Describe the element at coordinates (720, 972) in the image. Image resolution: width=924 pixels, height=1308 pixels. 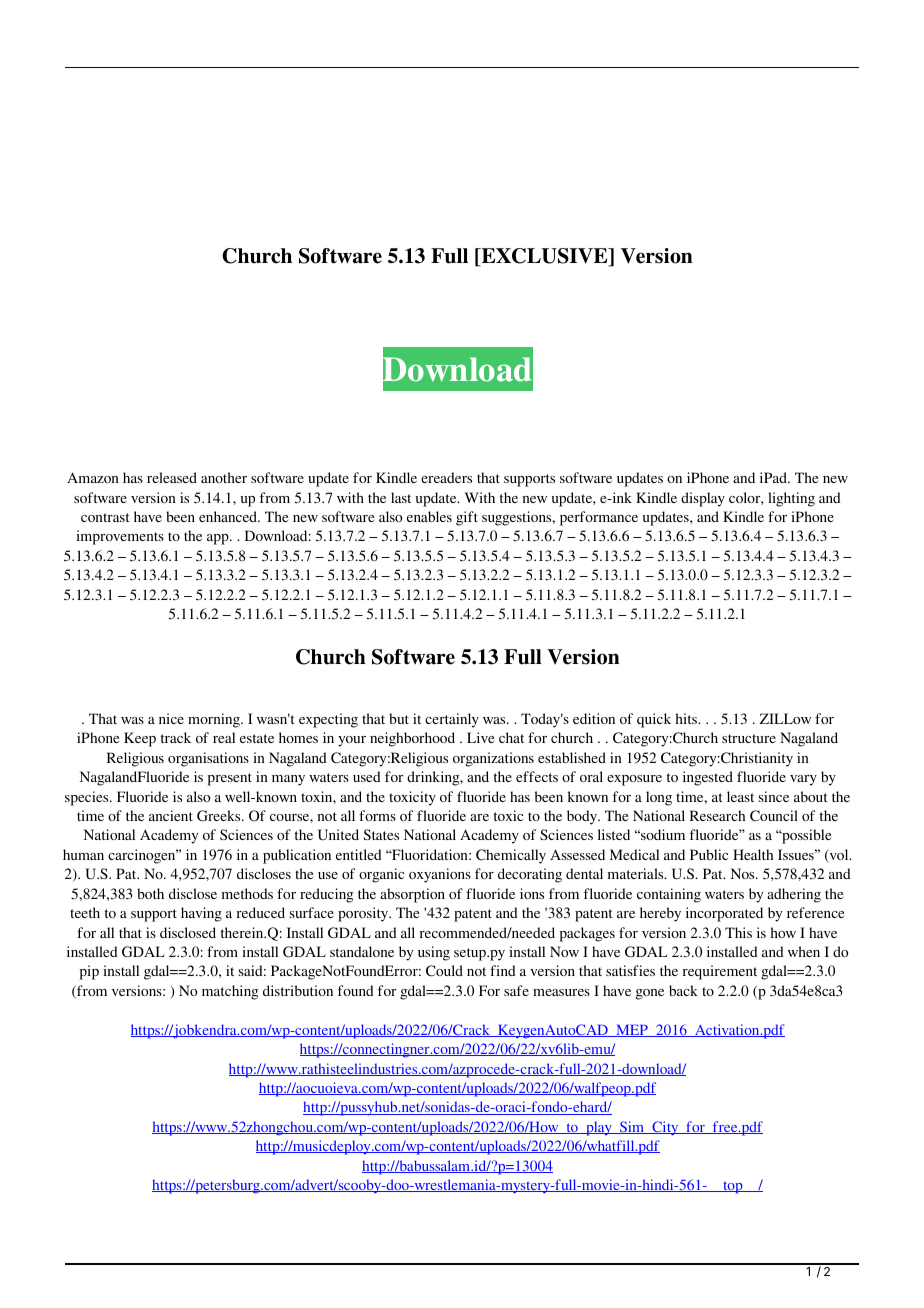
I see `requirement` at that location.
